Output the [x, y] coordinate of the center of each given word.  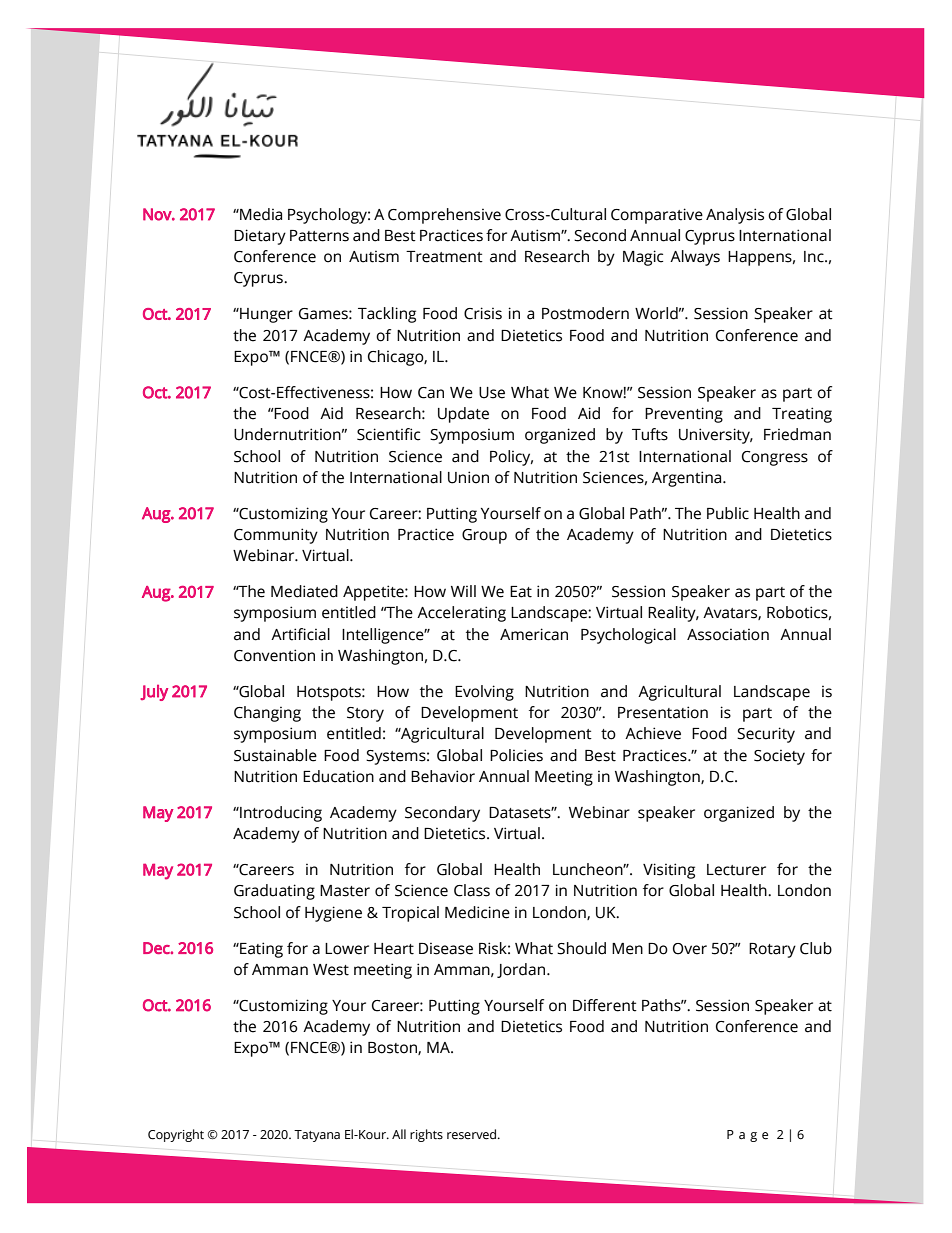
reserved [473, 1134]
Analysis [735, 216]
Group [484, 536]
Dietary [260, 237]
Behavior [443, 776]
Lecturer [736, 870]
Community [276, 536]
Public [728, 513]
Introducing [280, 814]
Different [605, 1005]
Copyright [176, 1135]
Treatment [444, 257]
